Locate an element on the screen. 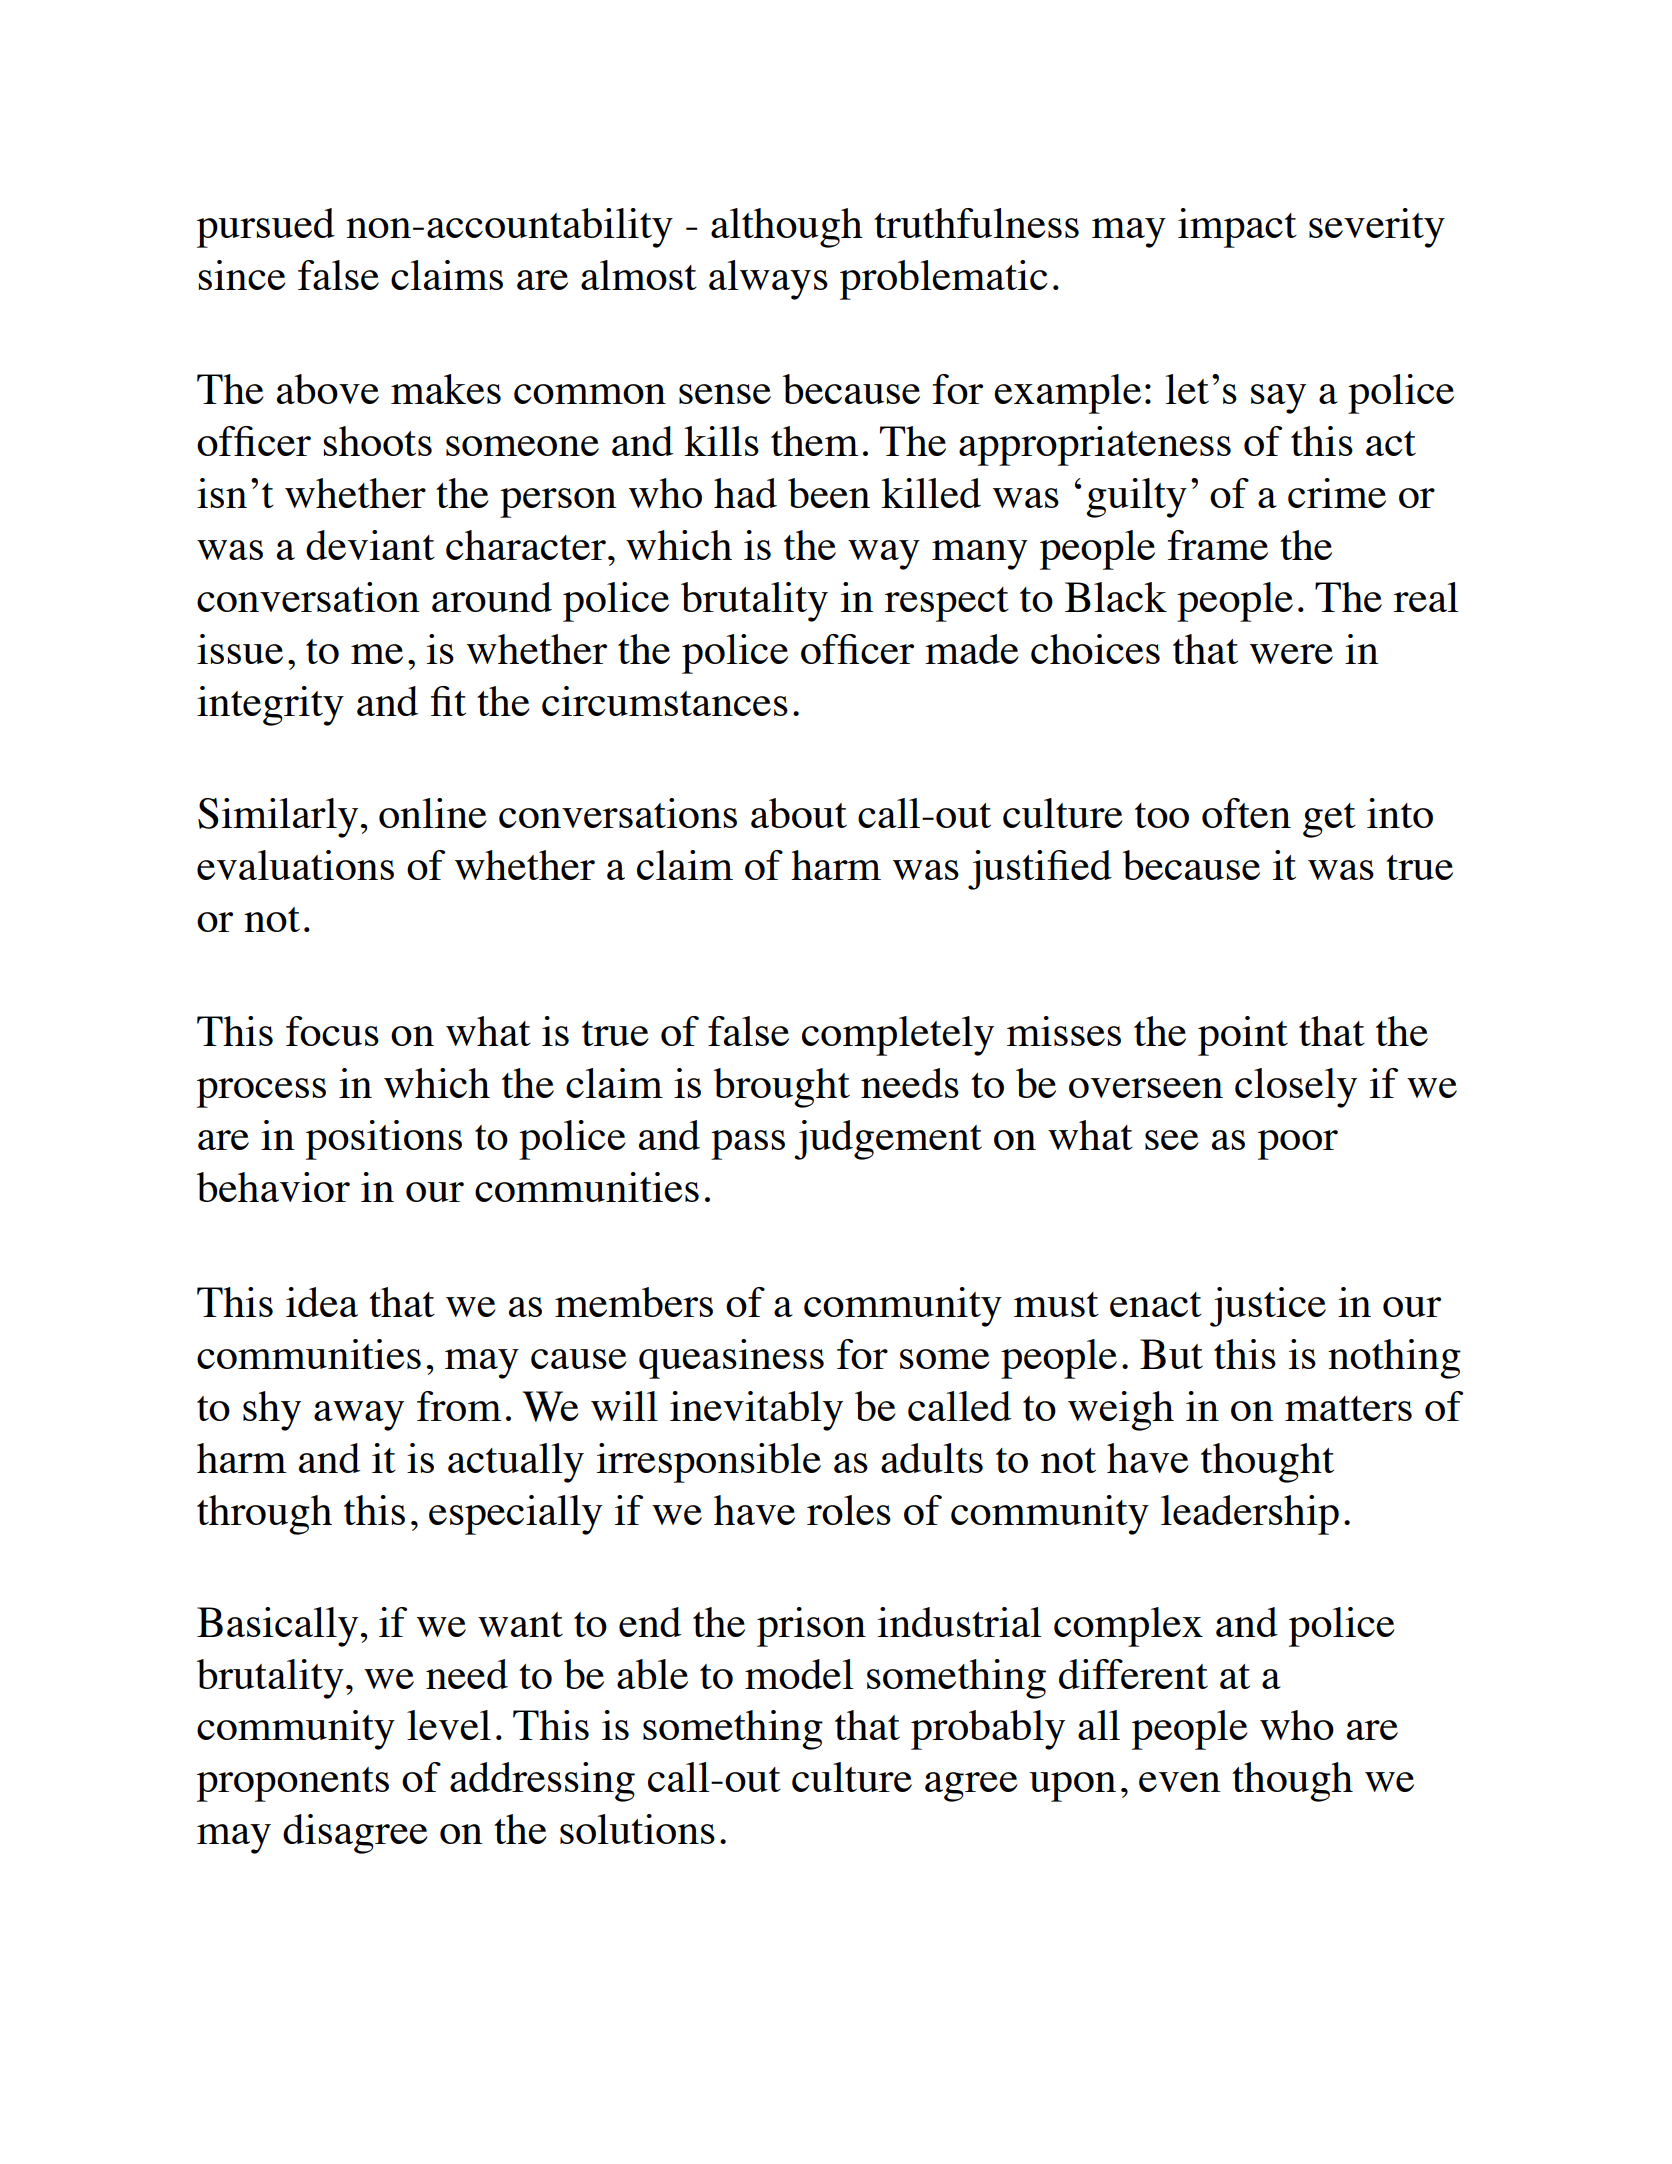 The width and height of the screenshot is (1672, 2164). inevitably is located at coordinates (756, 1411).
